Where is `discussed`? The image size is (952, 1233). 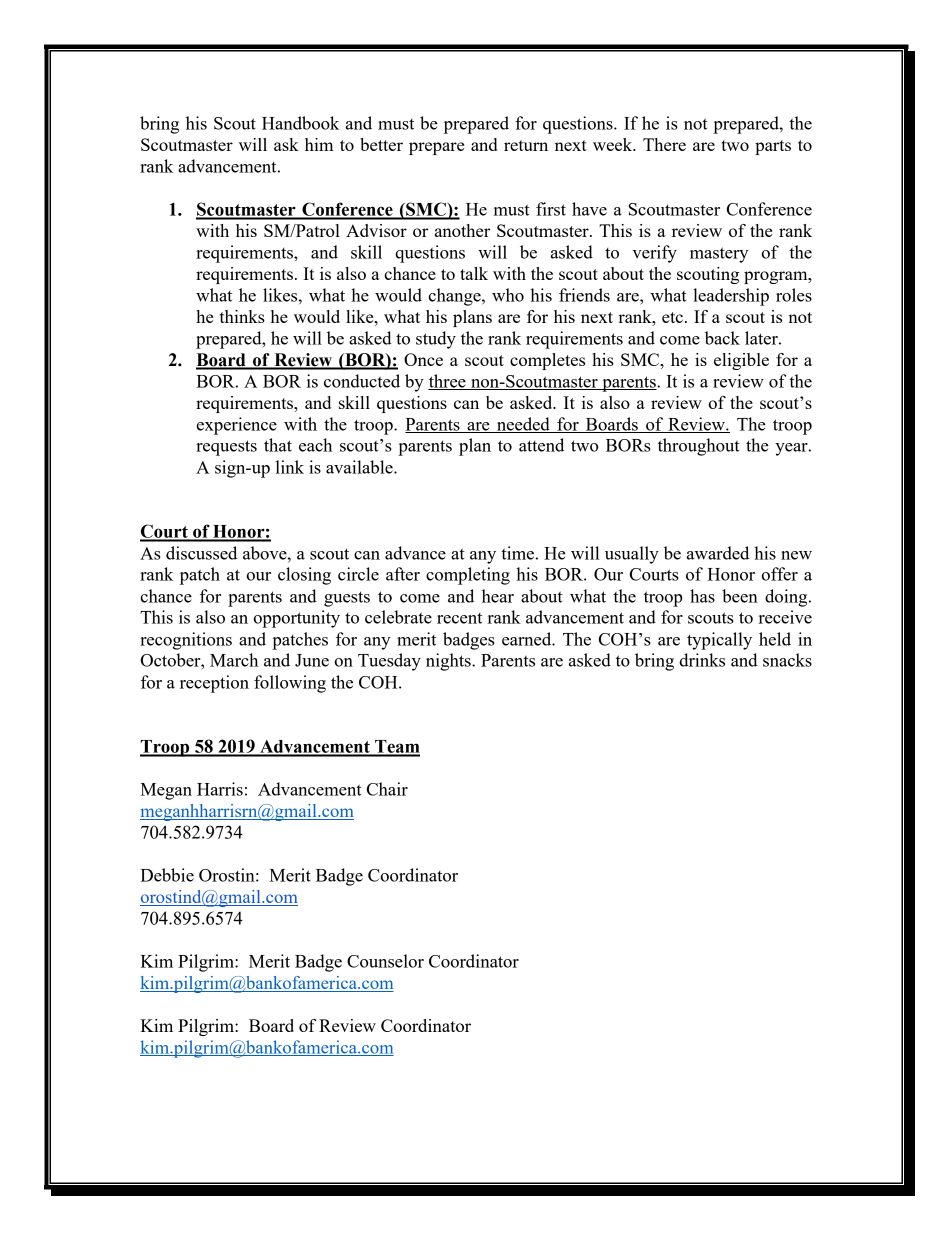 discussed is located at coordinates (201, 553).
